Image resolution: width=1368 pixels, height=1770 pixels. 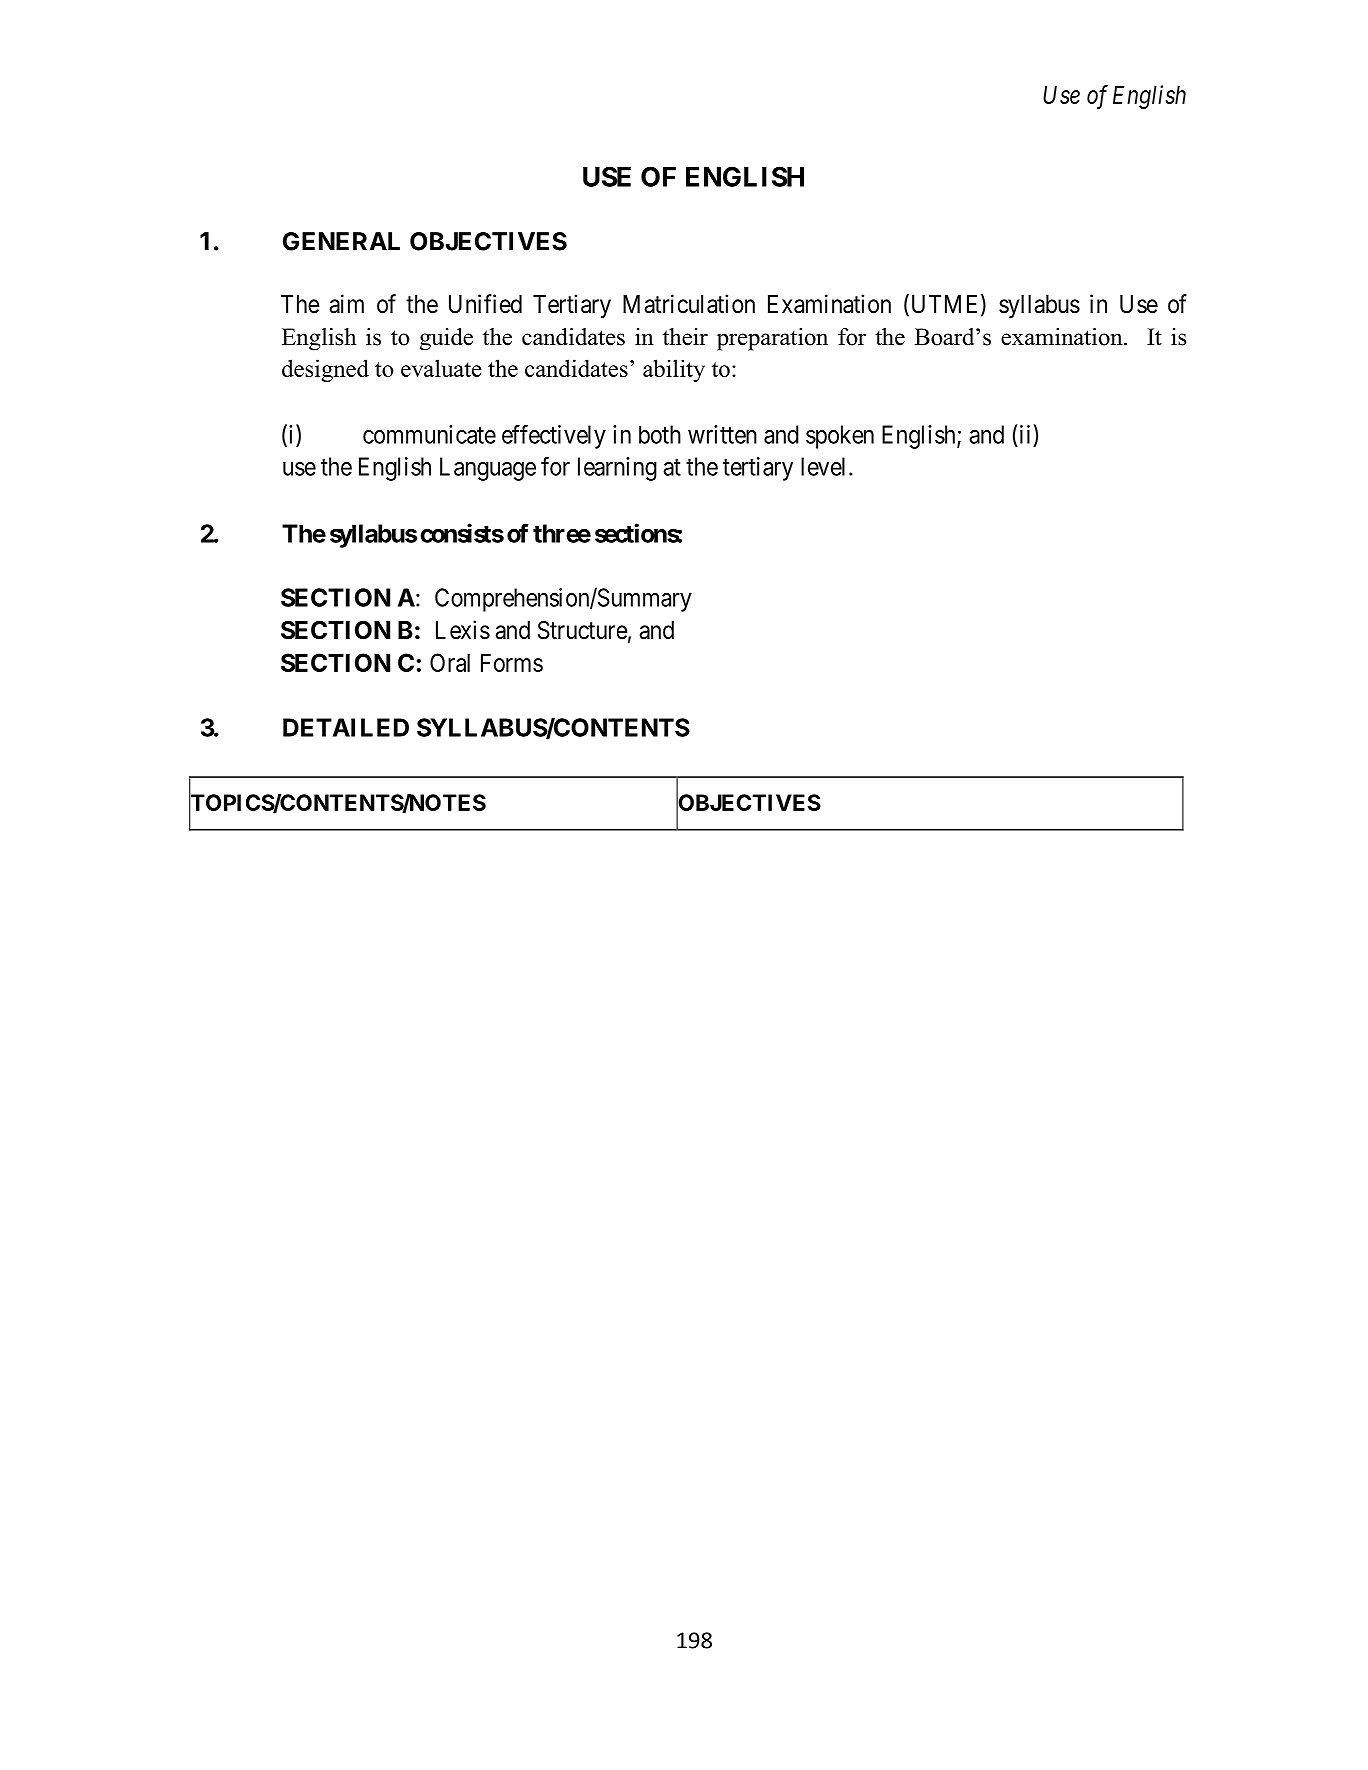 What do you see at coordinates (685, 337) in the screenshot?
I see `their` at bounding box center [685, 337].
